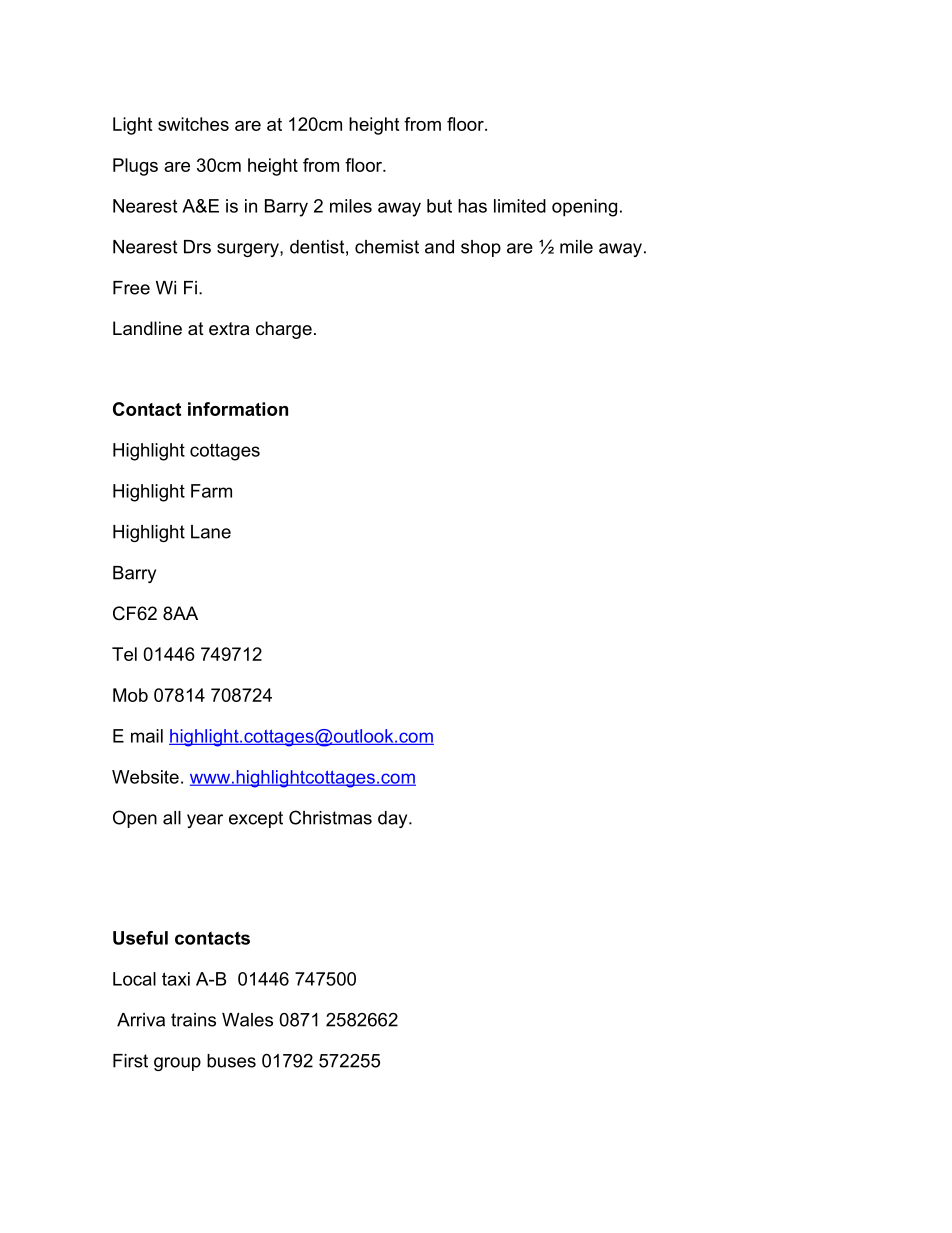  Describe the element at coordinates (394, 819) in the screenshot. I see `day` at that location.
